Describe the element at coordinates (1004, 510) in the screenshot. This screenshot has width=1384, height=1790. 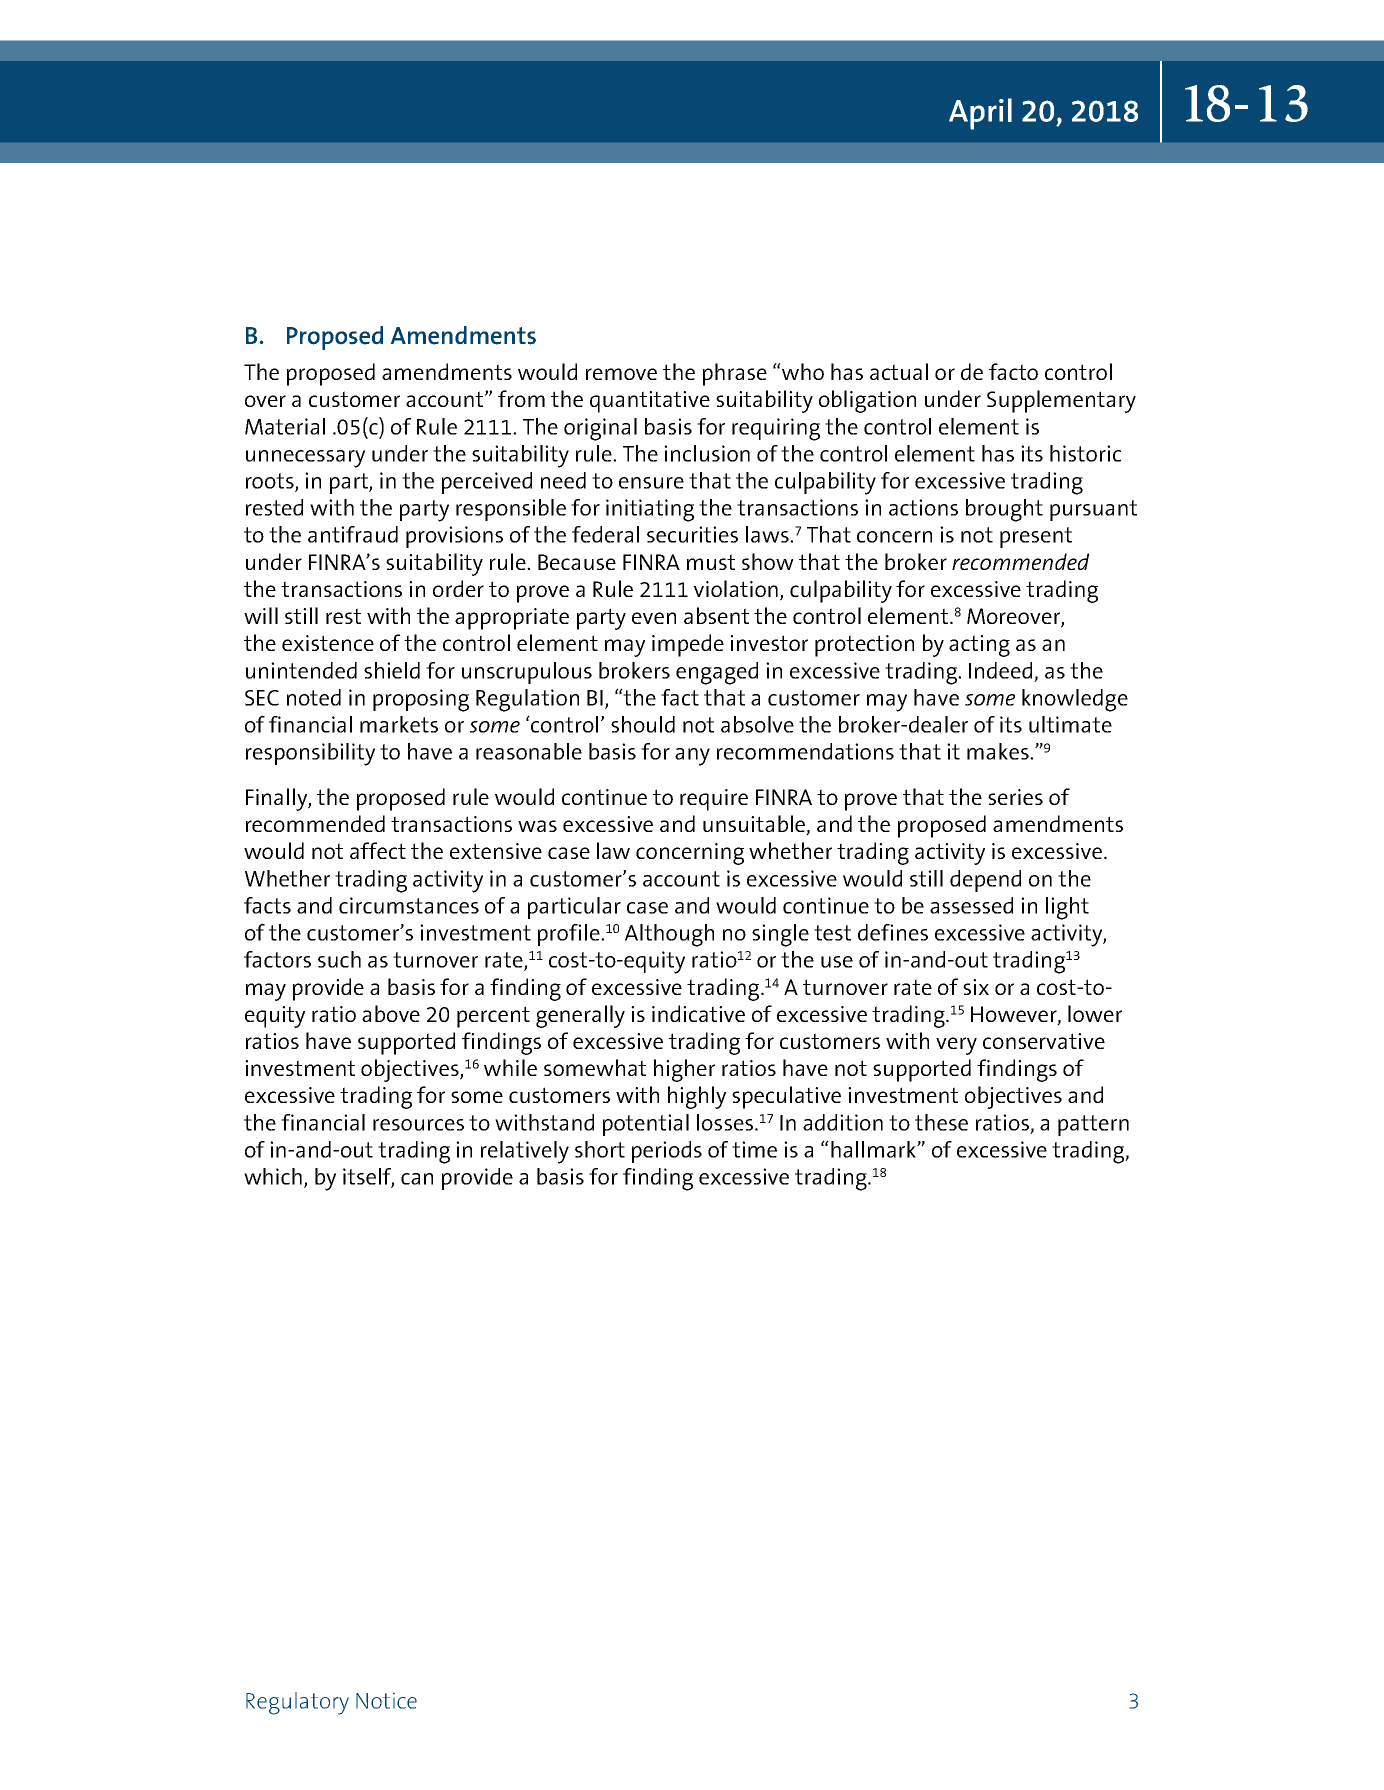
I see `brought` at that location.
